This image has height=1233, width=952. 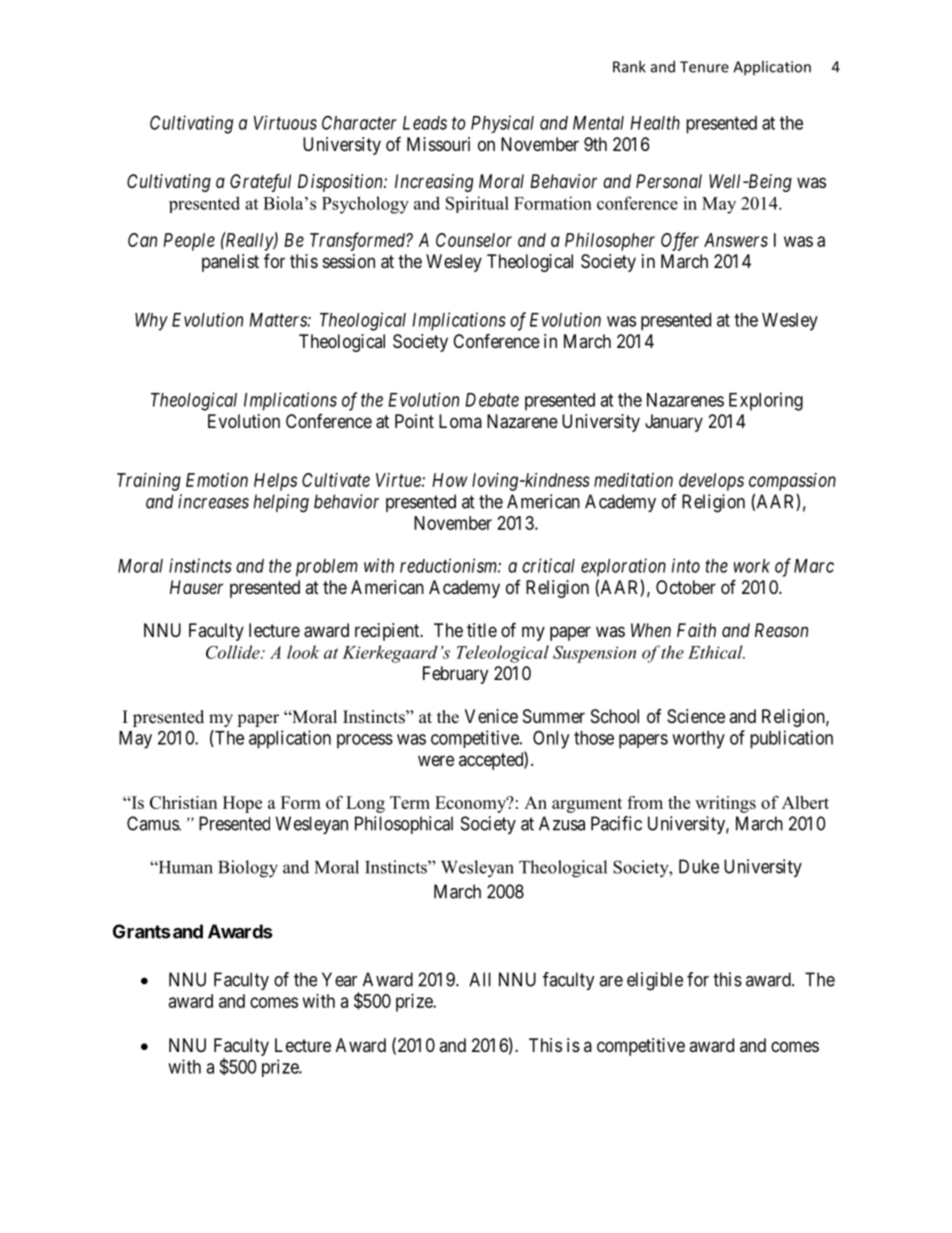 I want to click on develops, so click(x=711, y=482).
